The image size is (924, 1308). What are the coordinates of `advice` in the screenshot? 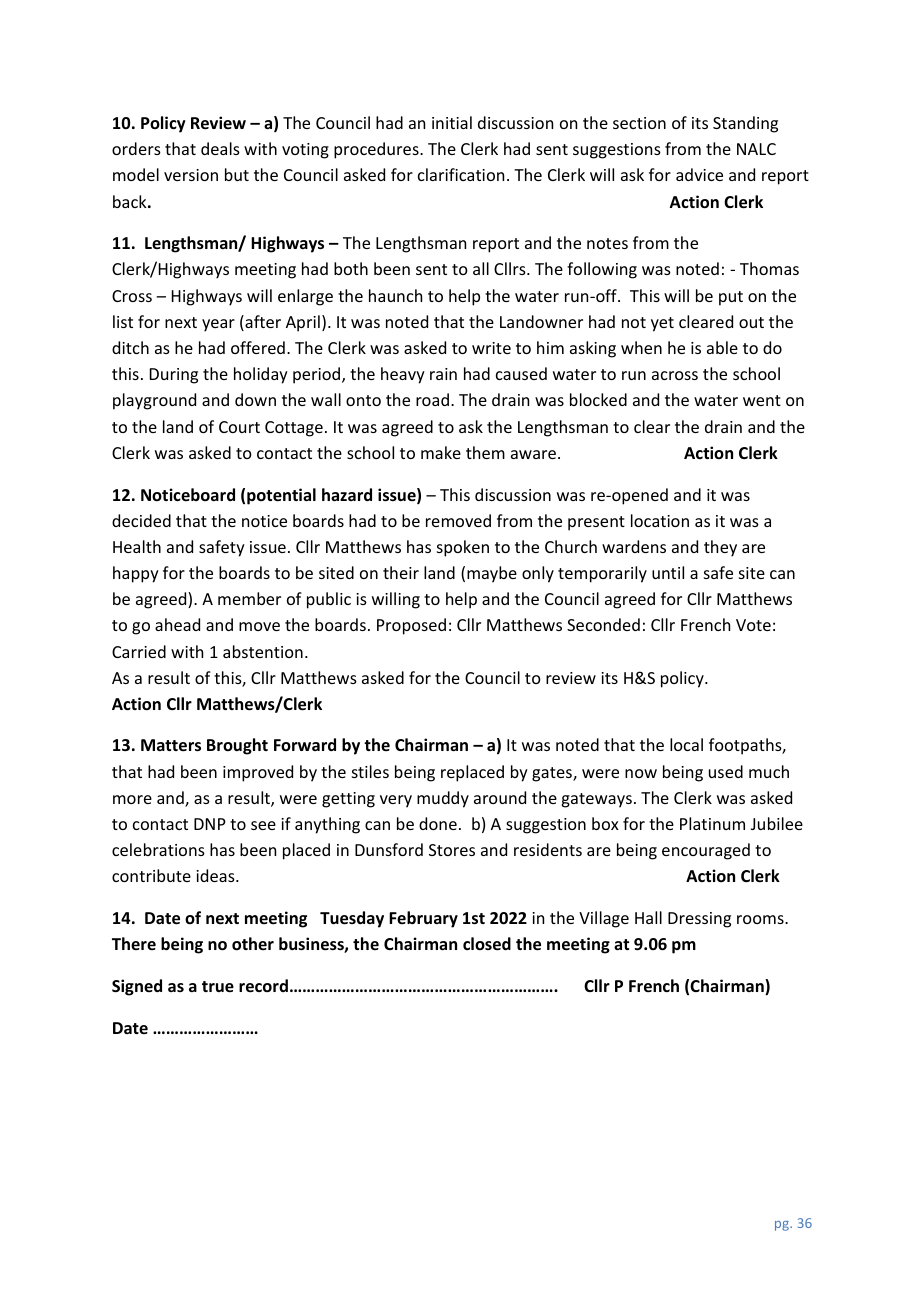 It's located at (699, 174).
